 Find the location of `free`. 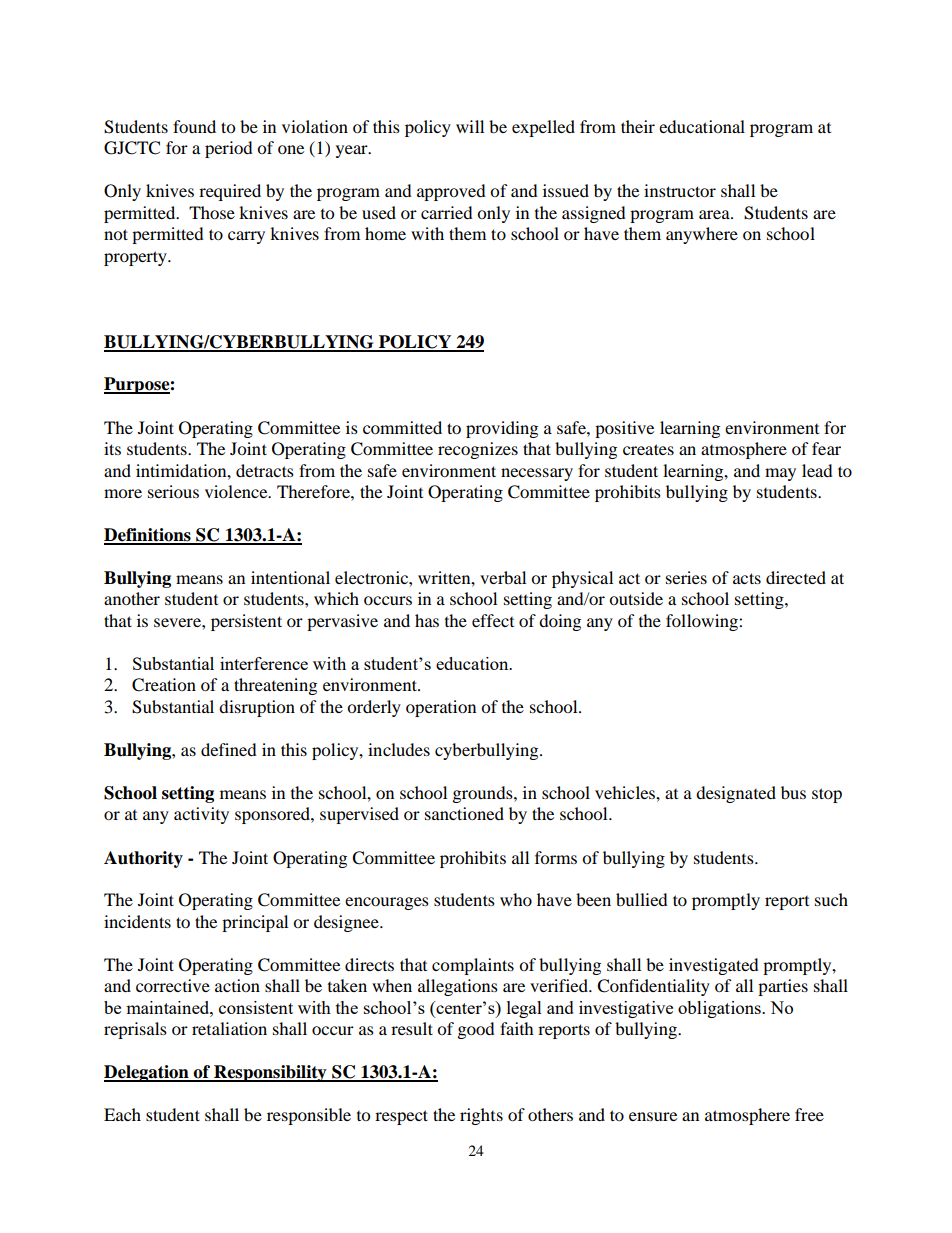

free is located at coordinates (809, 1114).
